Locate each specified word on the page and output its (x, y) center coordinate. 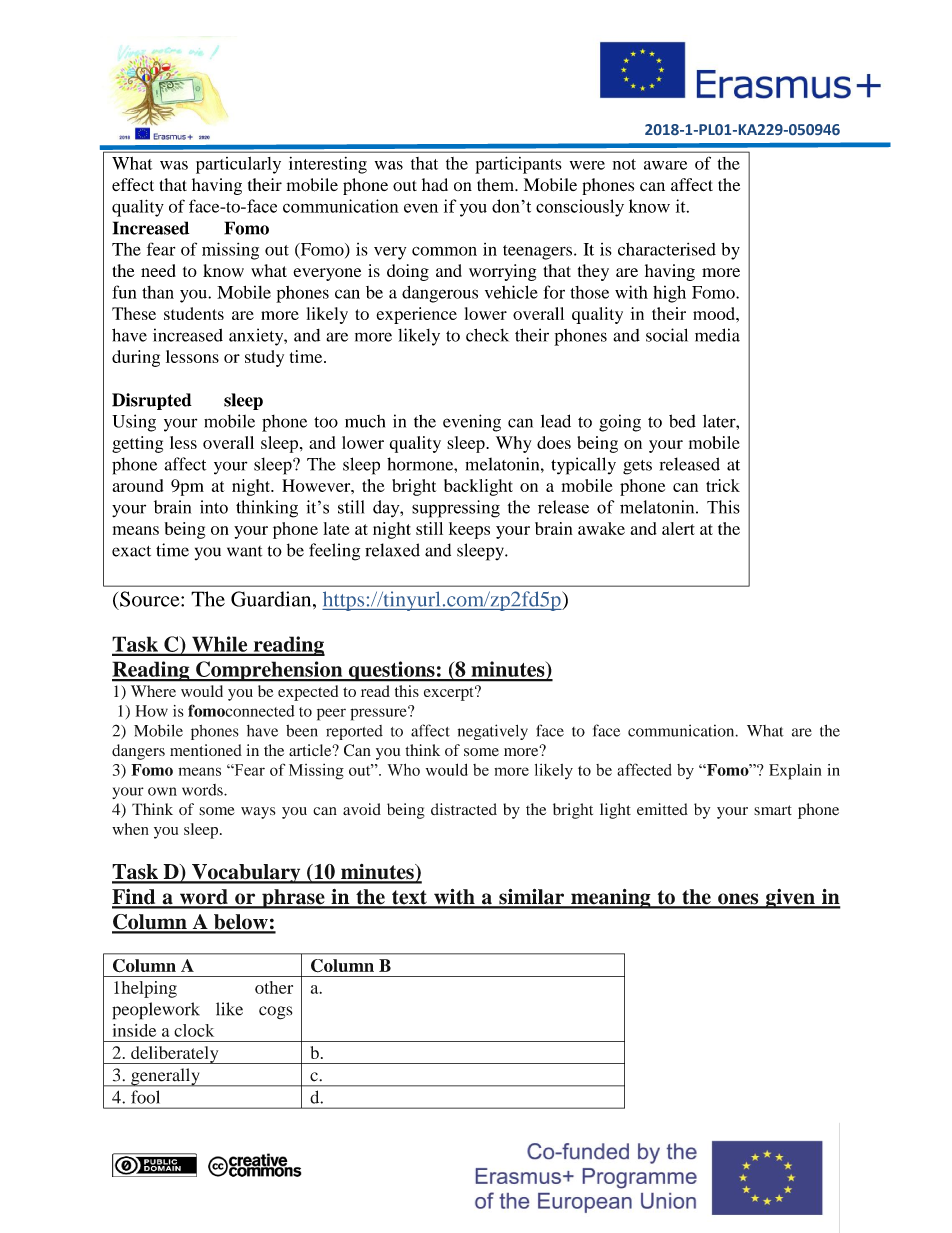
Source (151, 599)
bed (682, 421)
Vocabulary (246, 874)
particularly (238, 165)
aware (665, 165)
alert (678, 528)
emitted (662, 809)
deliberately (175, 1055)
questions (391, 671)
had (435, 184)
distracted (464, 809)
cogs (275, 1013)
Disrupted (152, 401)
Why (513, 444)
